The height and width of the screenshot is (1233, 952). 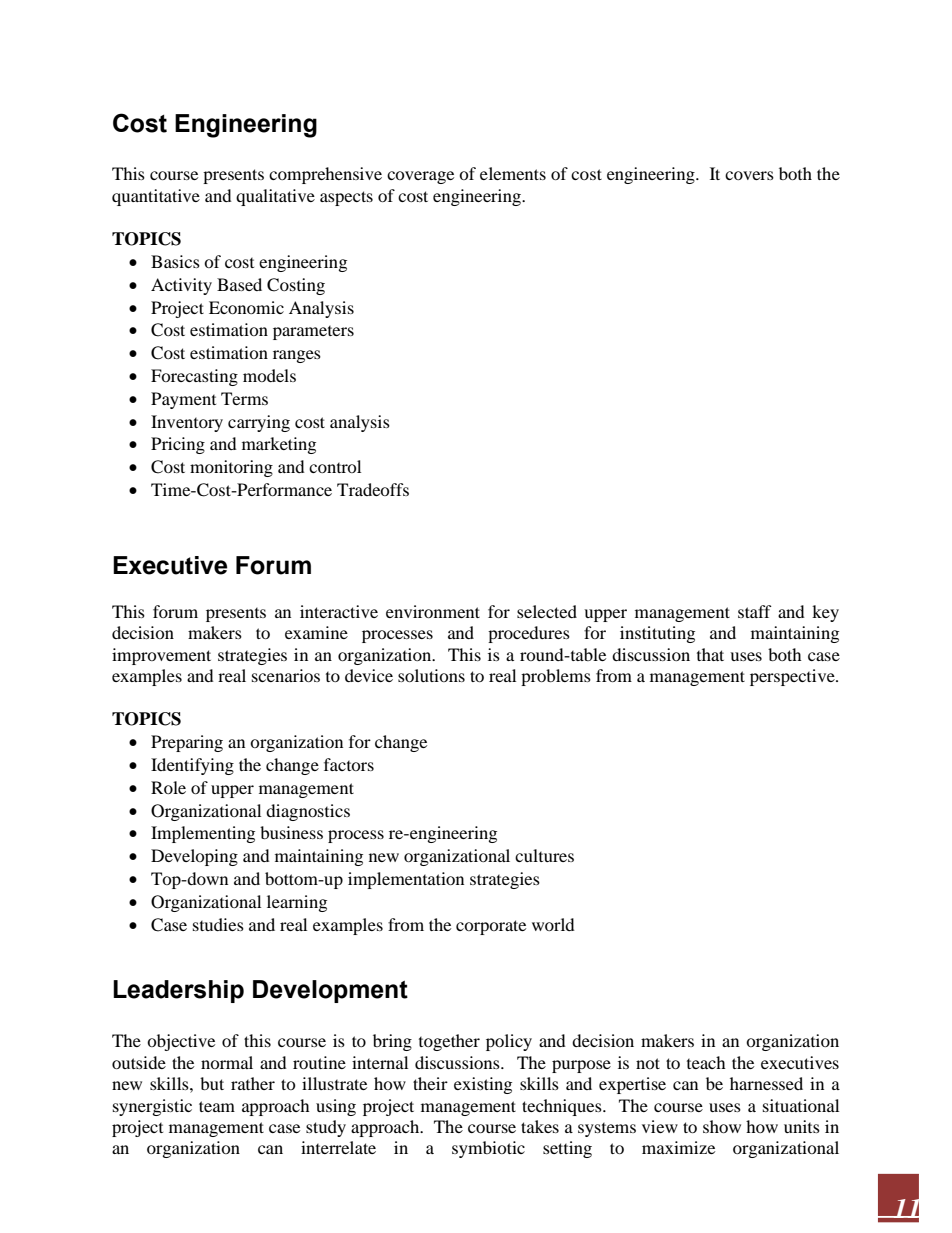 I want to click on staff, so click(x=755, y=611).
